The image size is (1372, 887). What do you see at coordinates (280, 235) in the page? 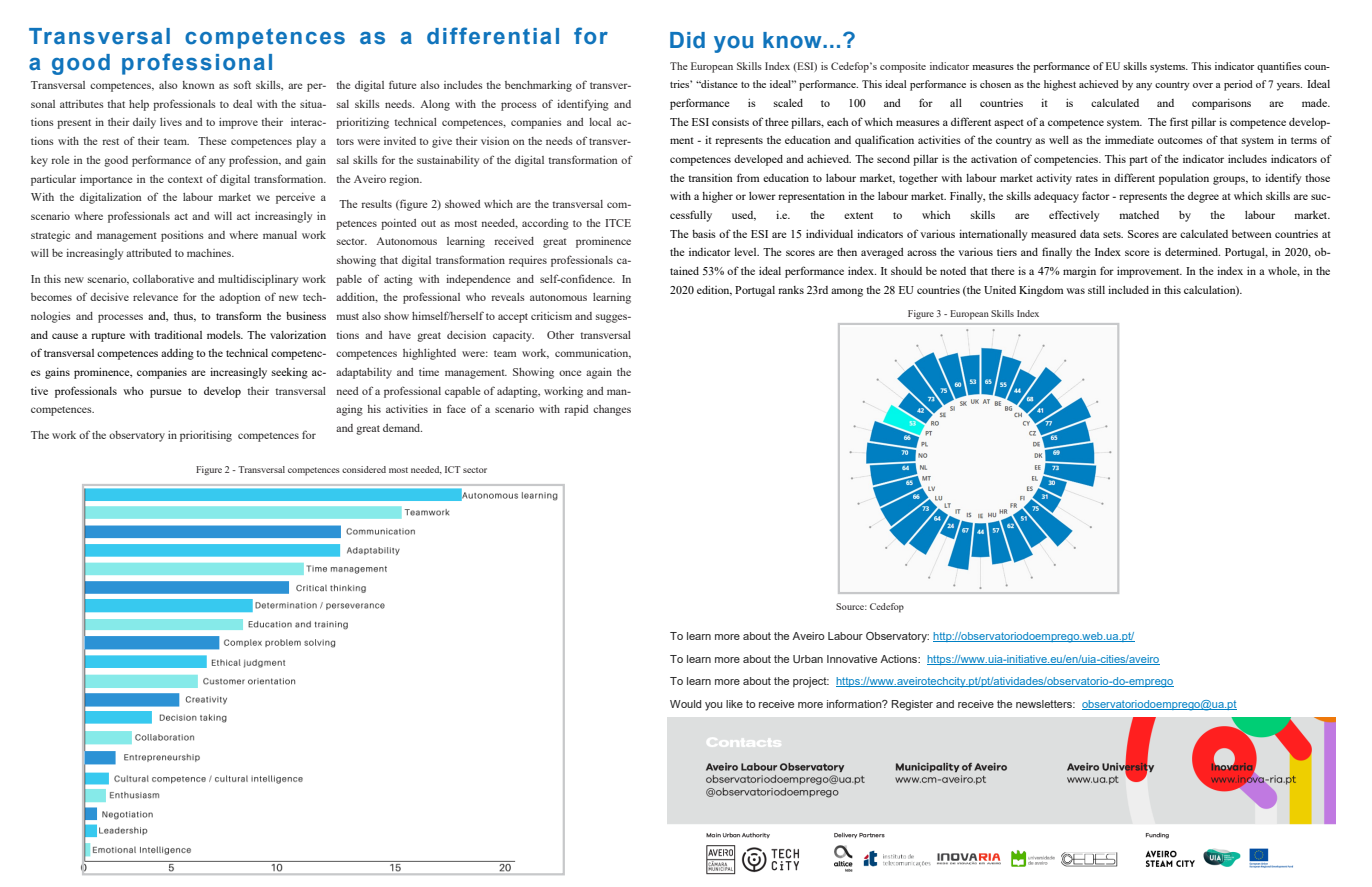
I see `manual` at bounding box center [280, 235].
